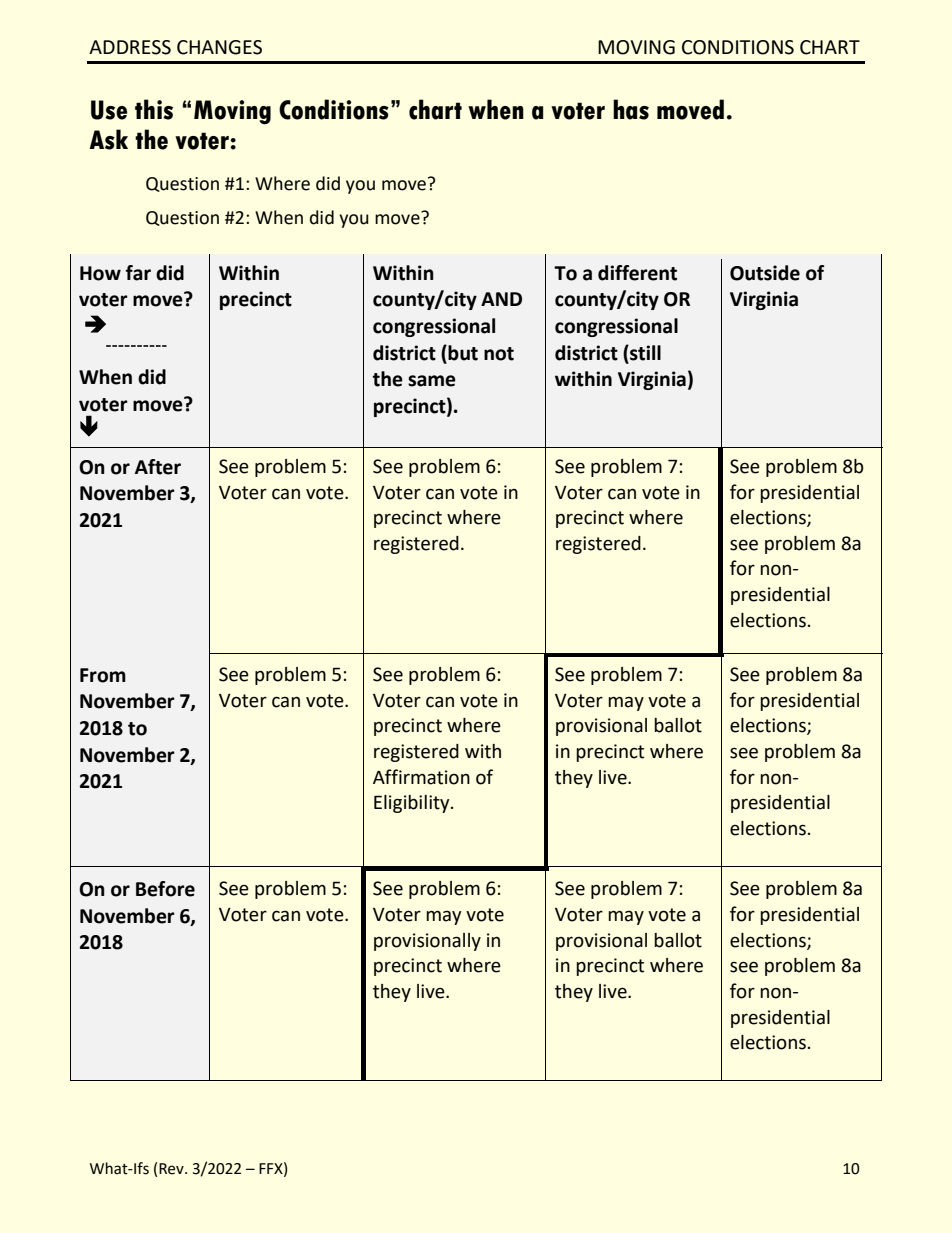  What do you see at coordinates (103, 675) in the image?
I see `From` at bounding box center [103, 675].
